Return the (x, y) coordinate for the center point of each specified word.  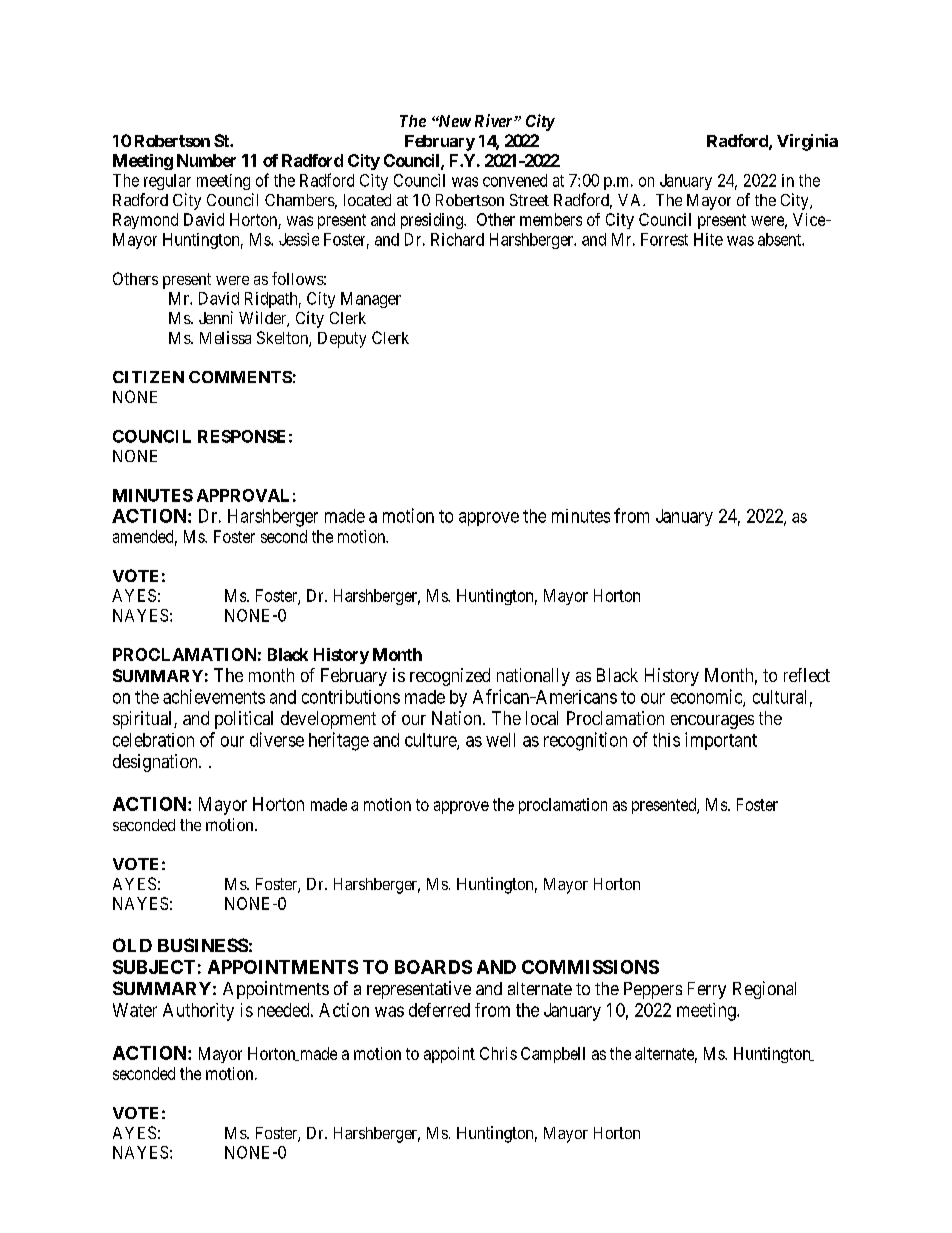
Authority (198, 1012)
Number (206, 160)
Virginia (807, 142)
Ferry (707, 990)
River (495, 120)
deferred (439, 1010)
